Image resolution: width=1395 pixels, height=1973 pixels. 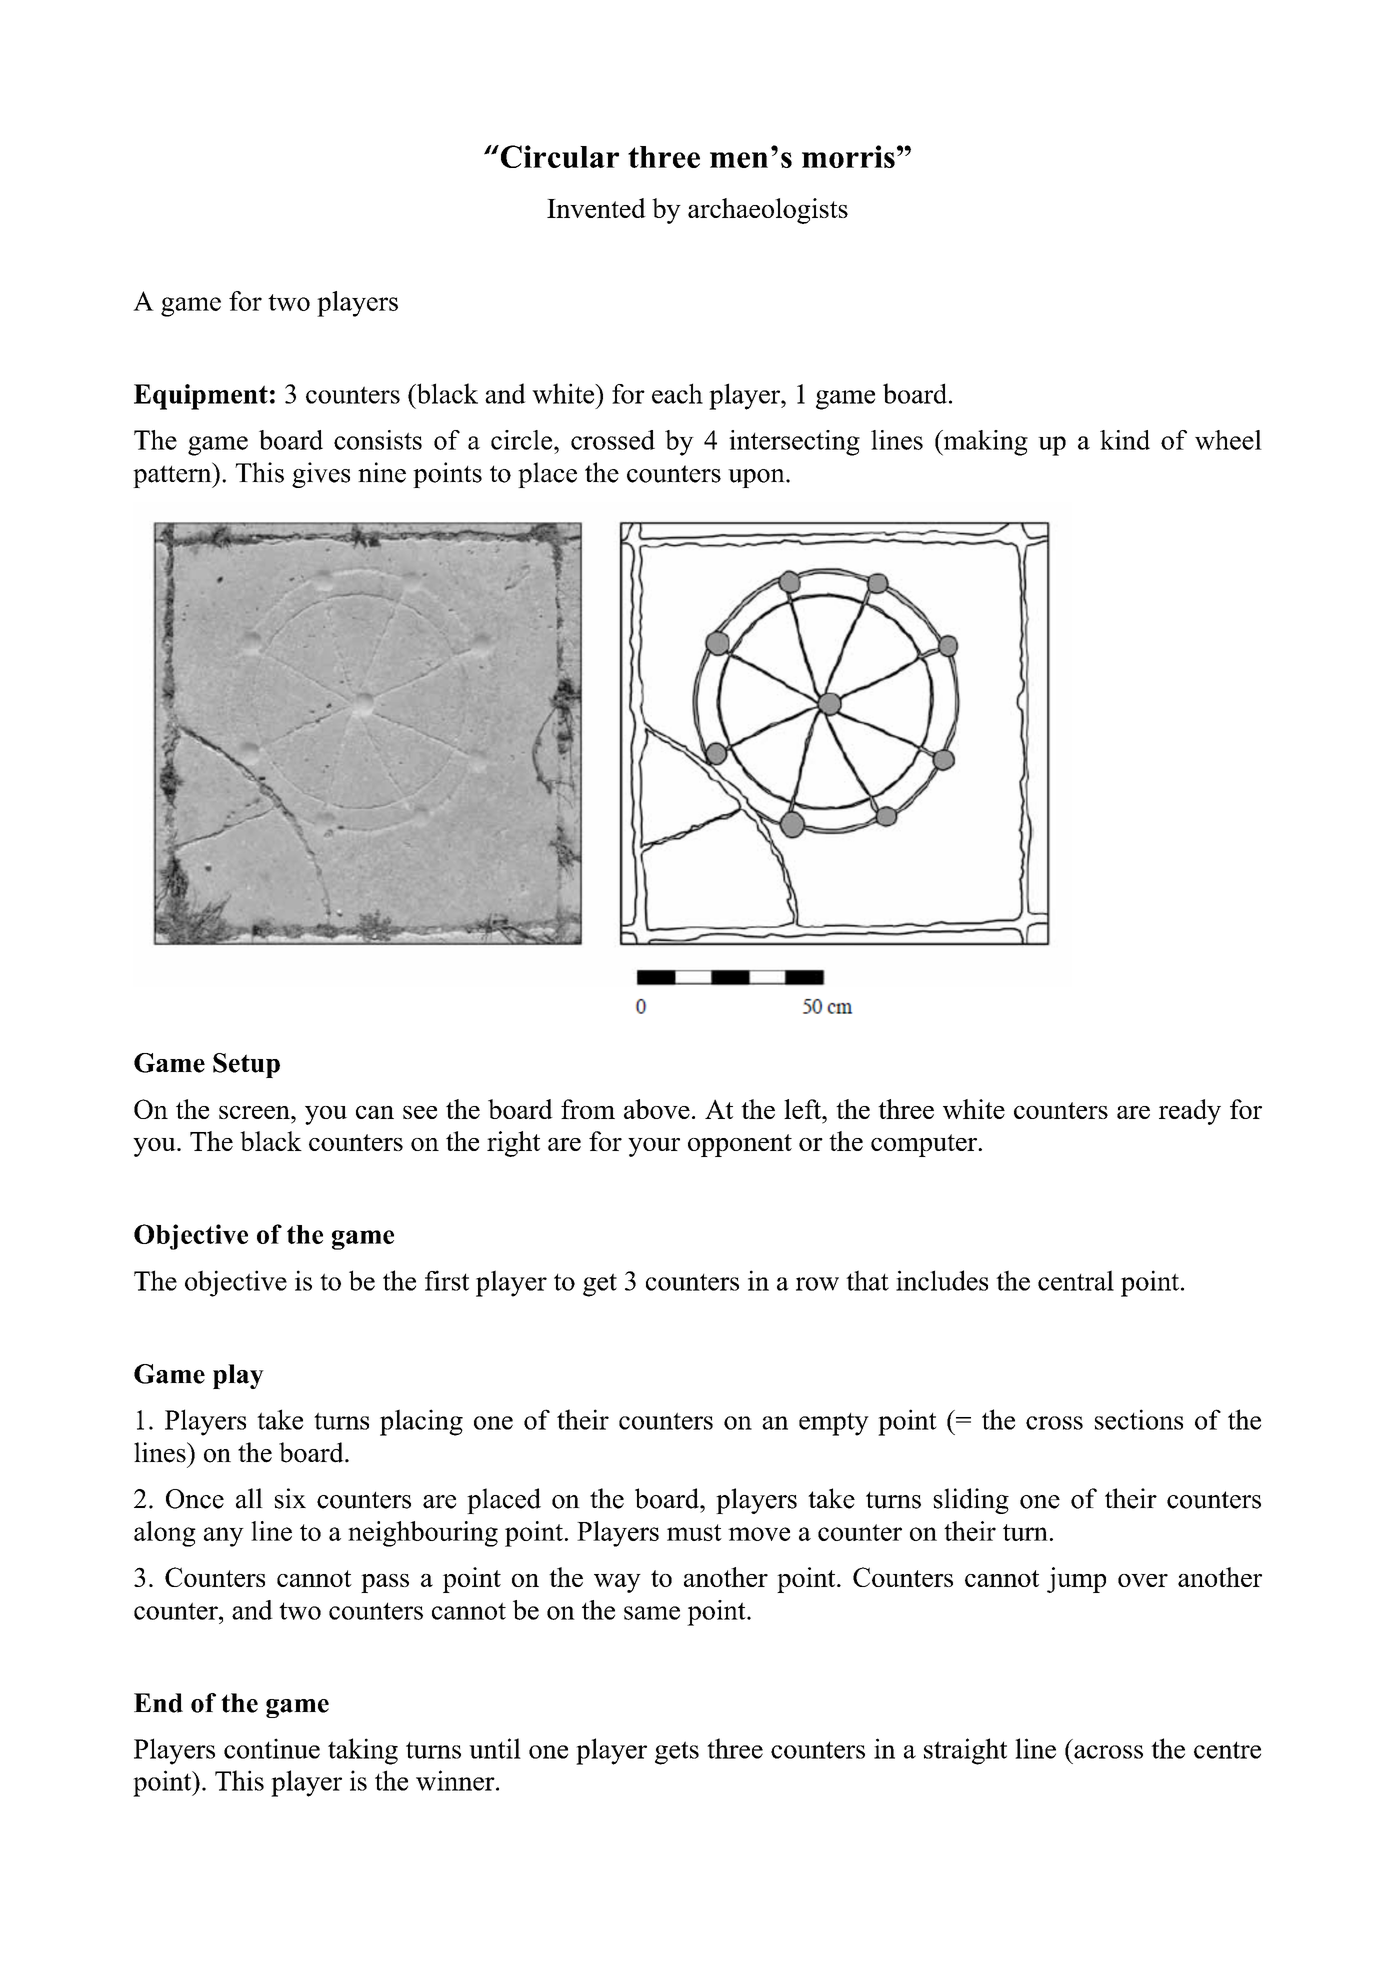 I want to click on continue, so click(x=272, y=1748).
